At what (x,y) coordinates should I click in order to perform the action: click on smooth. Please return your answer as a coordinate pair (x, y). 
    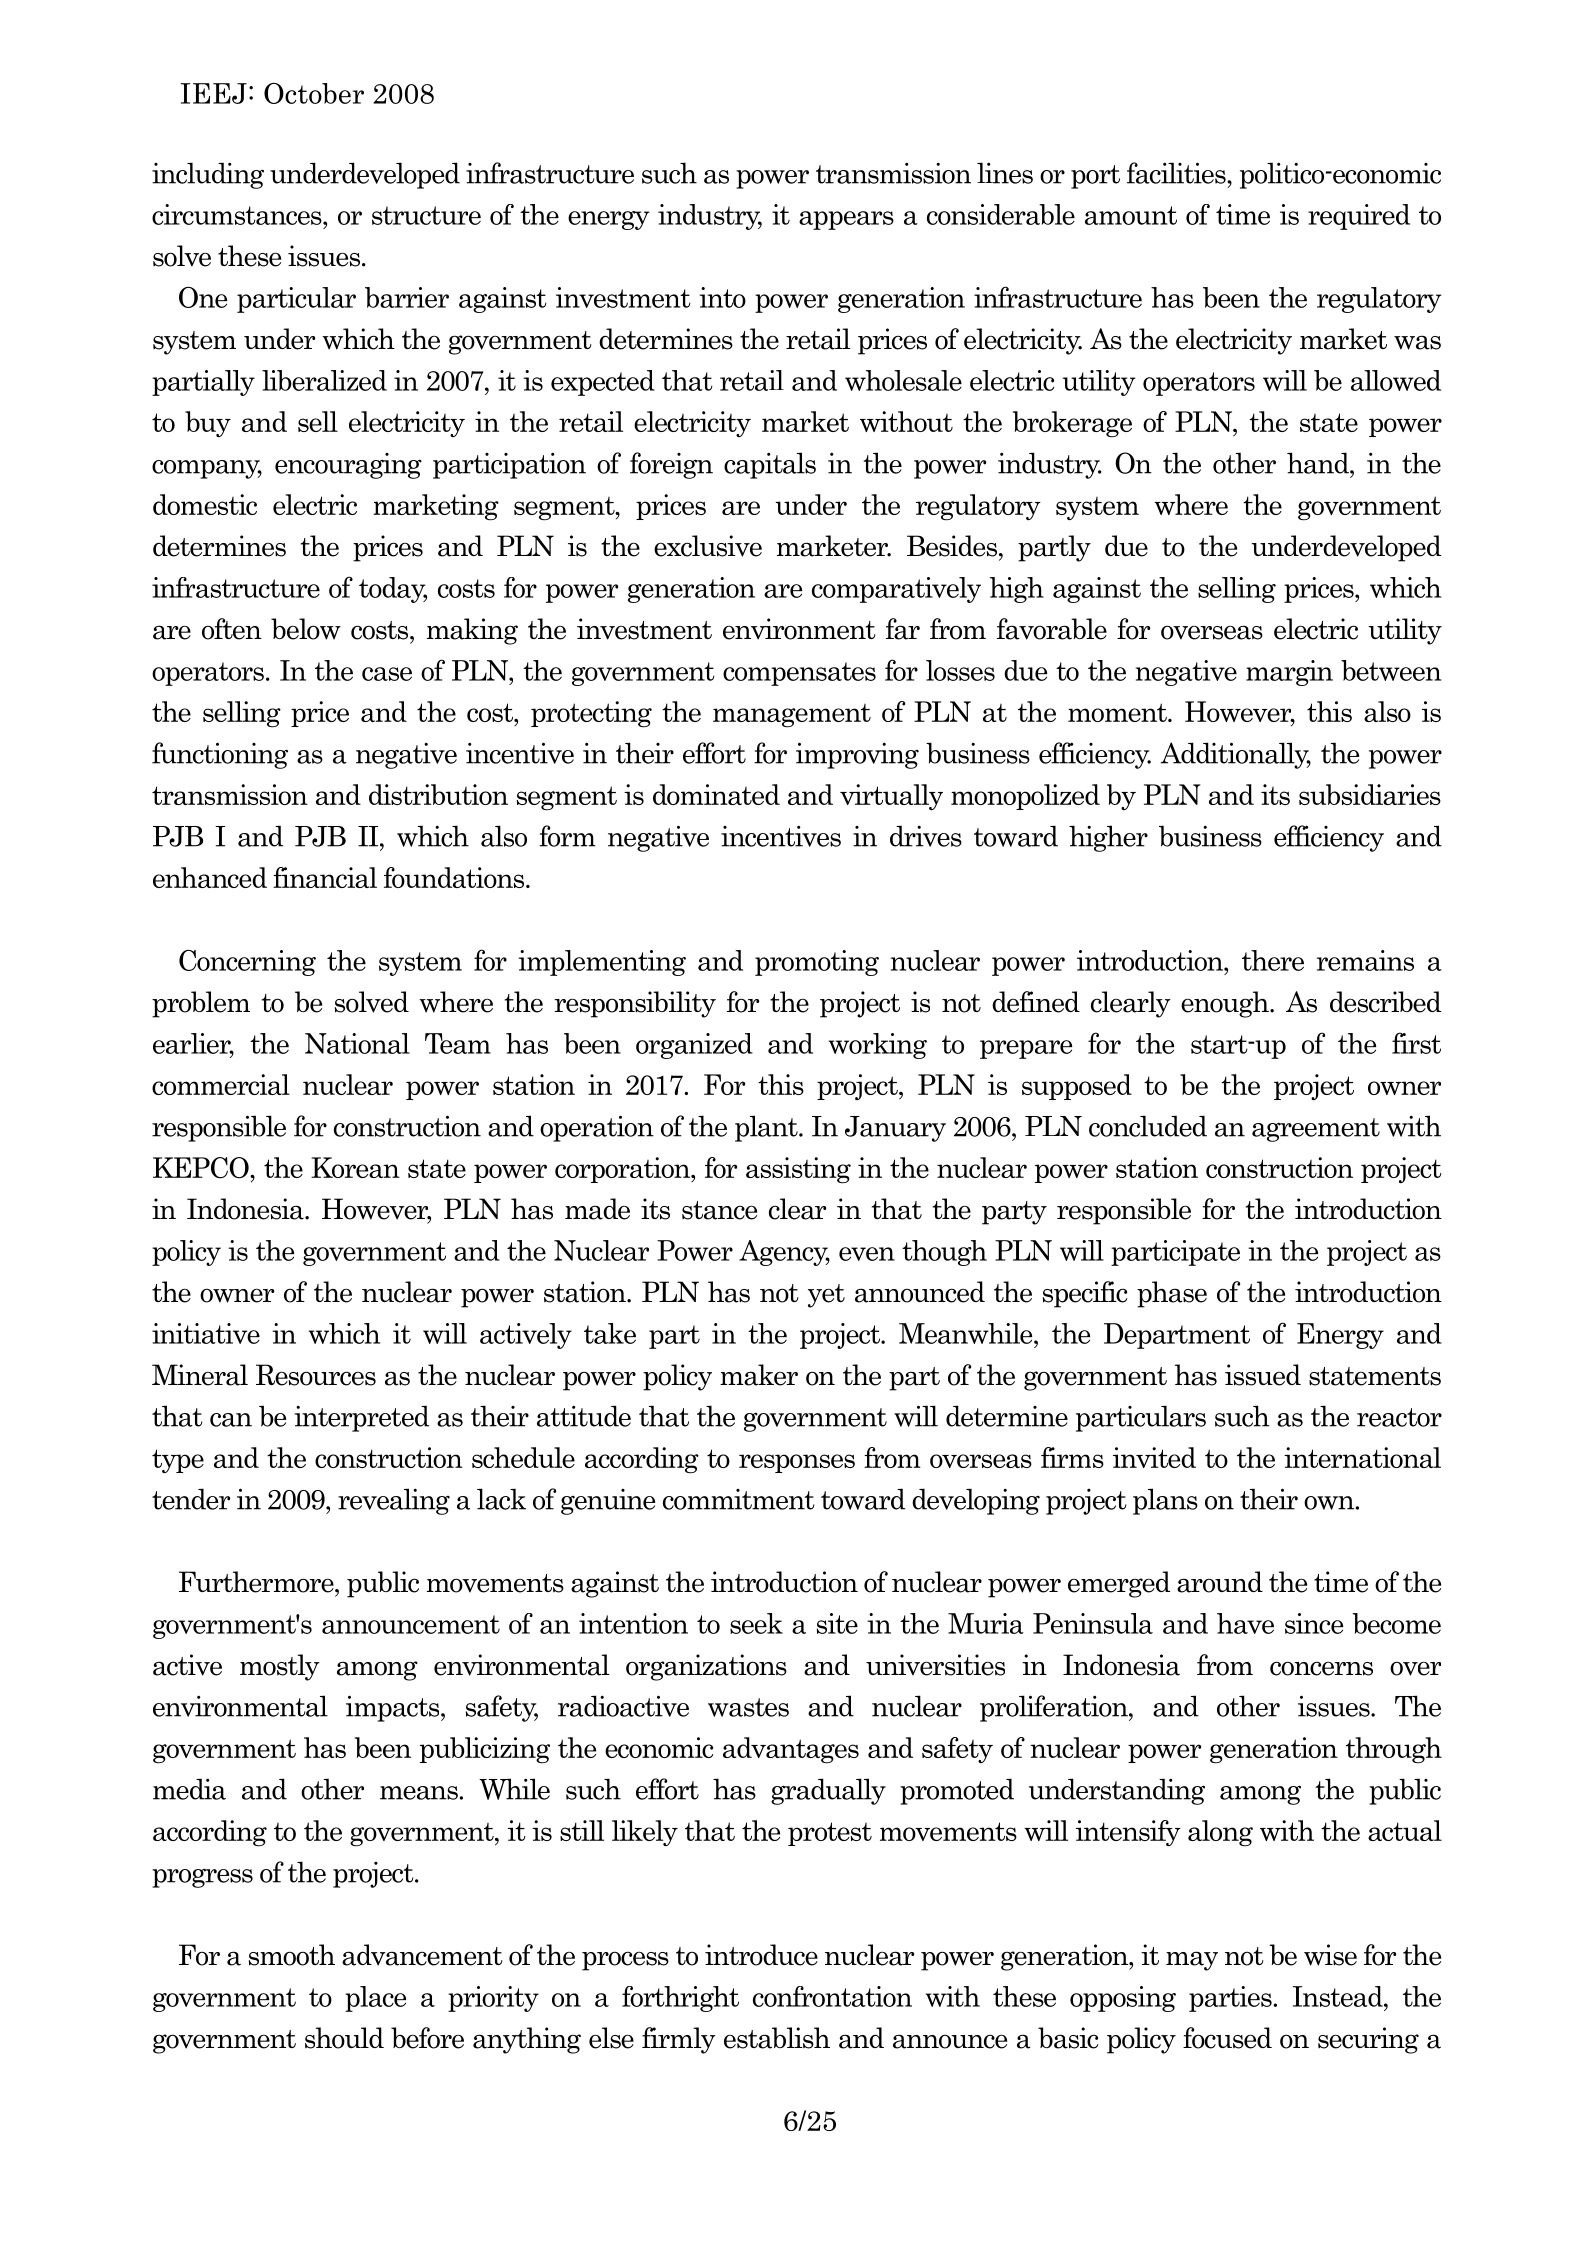
    Looking at the image, I should click on (292, 1955).
